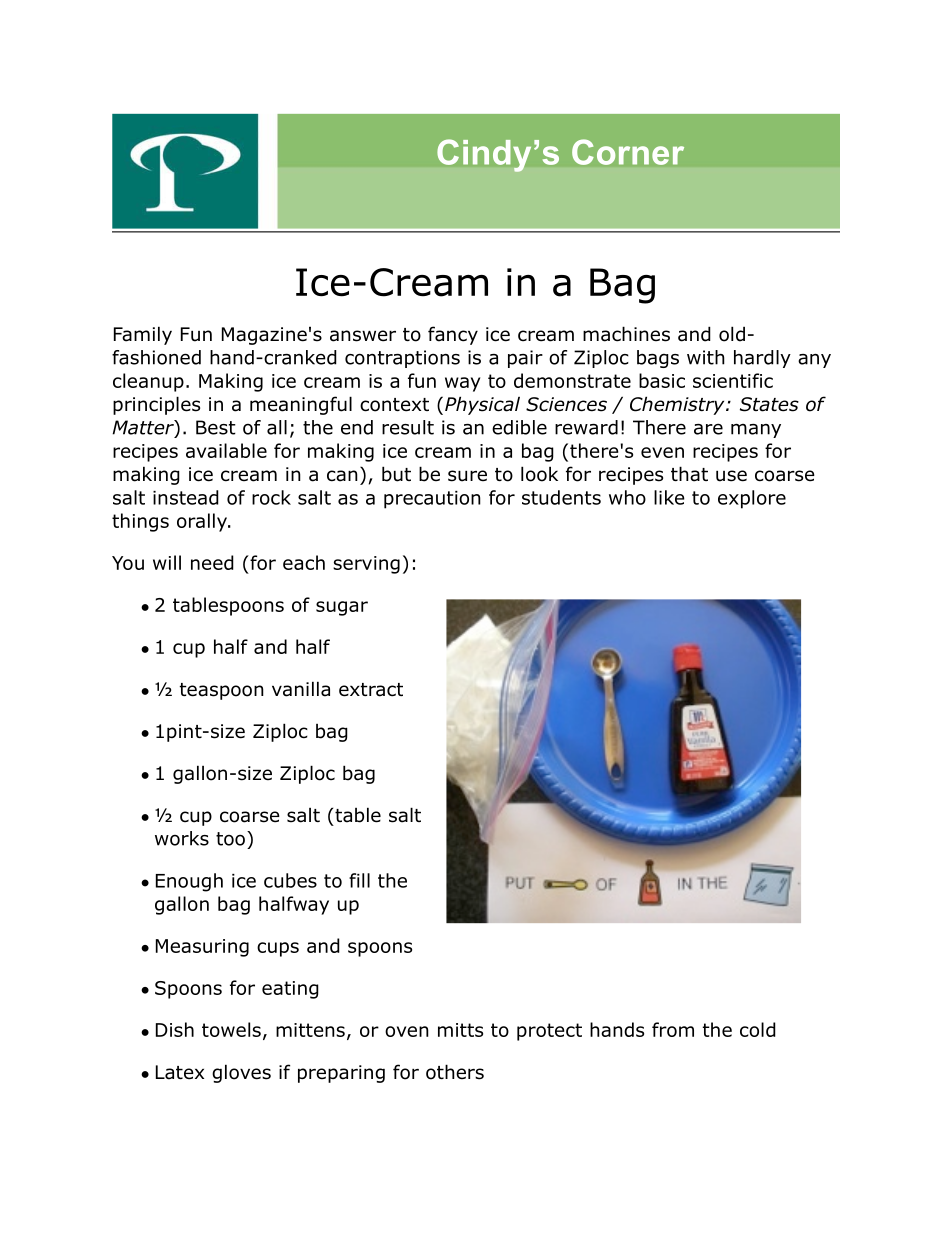 This screenshot has width=952, height=1233. I want to click on towels, so click(231, 1029).
